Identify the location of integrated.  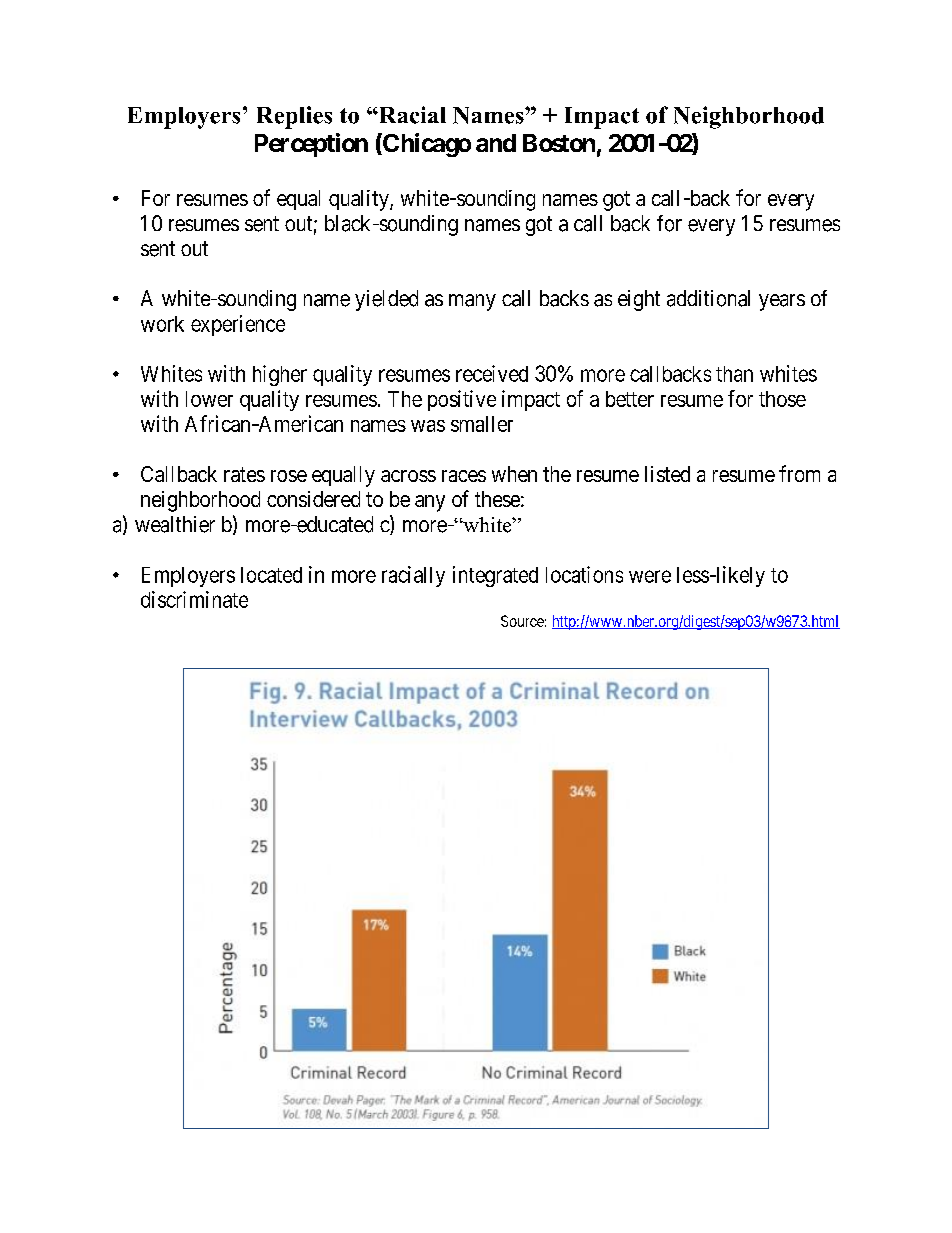
(495, 576).
